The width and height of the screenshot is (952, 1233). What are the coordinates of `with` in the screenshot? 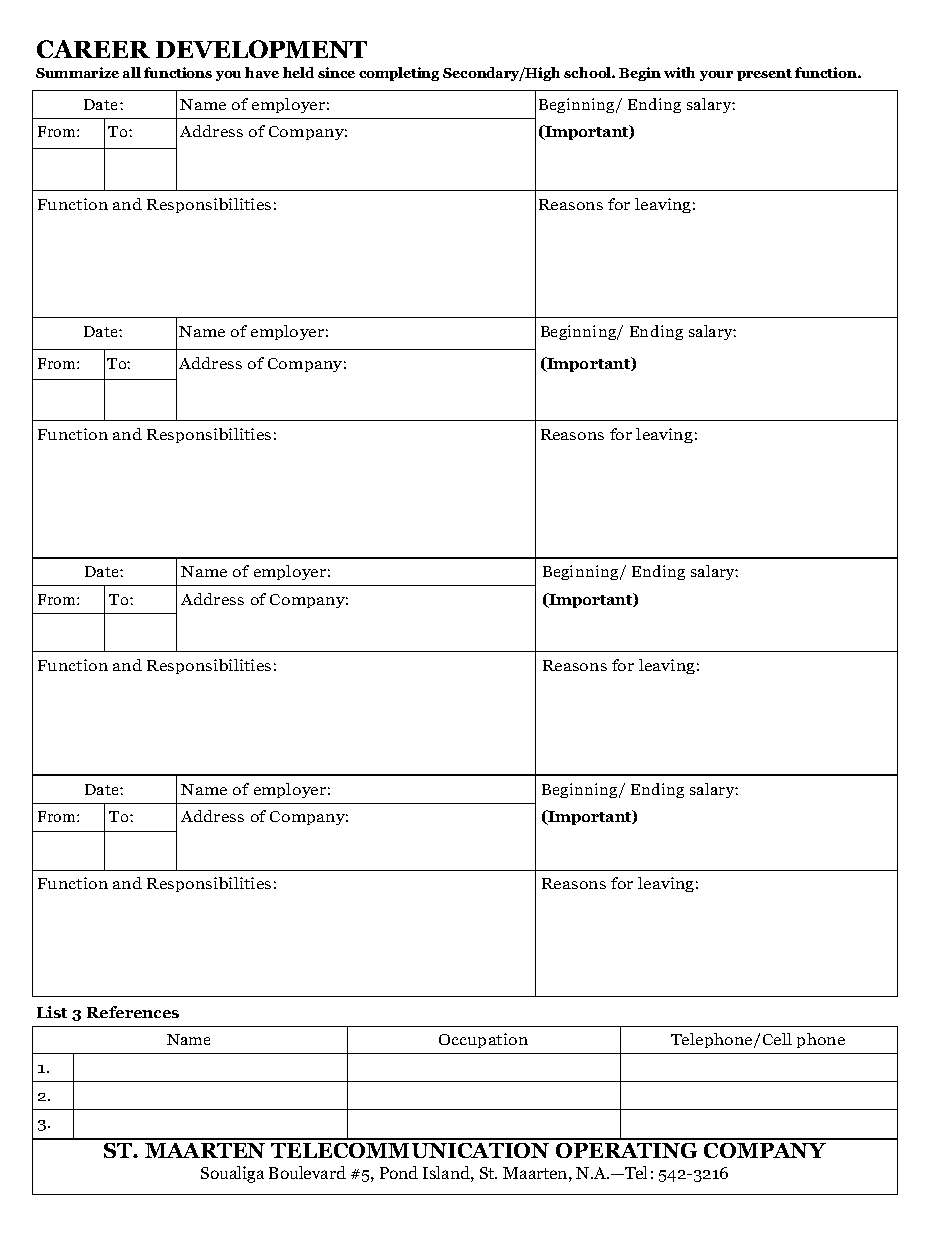 It's located at (679, 72).
